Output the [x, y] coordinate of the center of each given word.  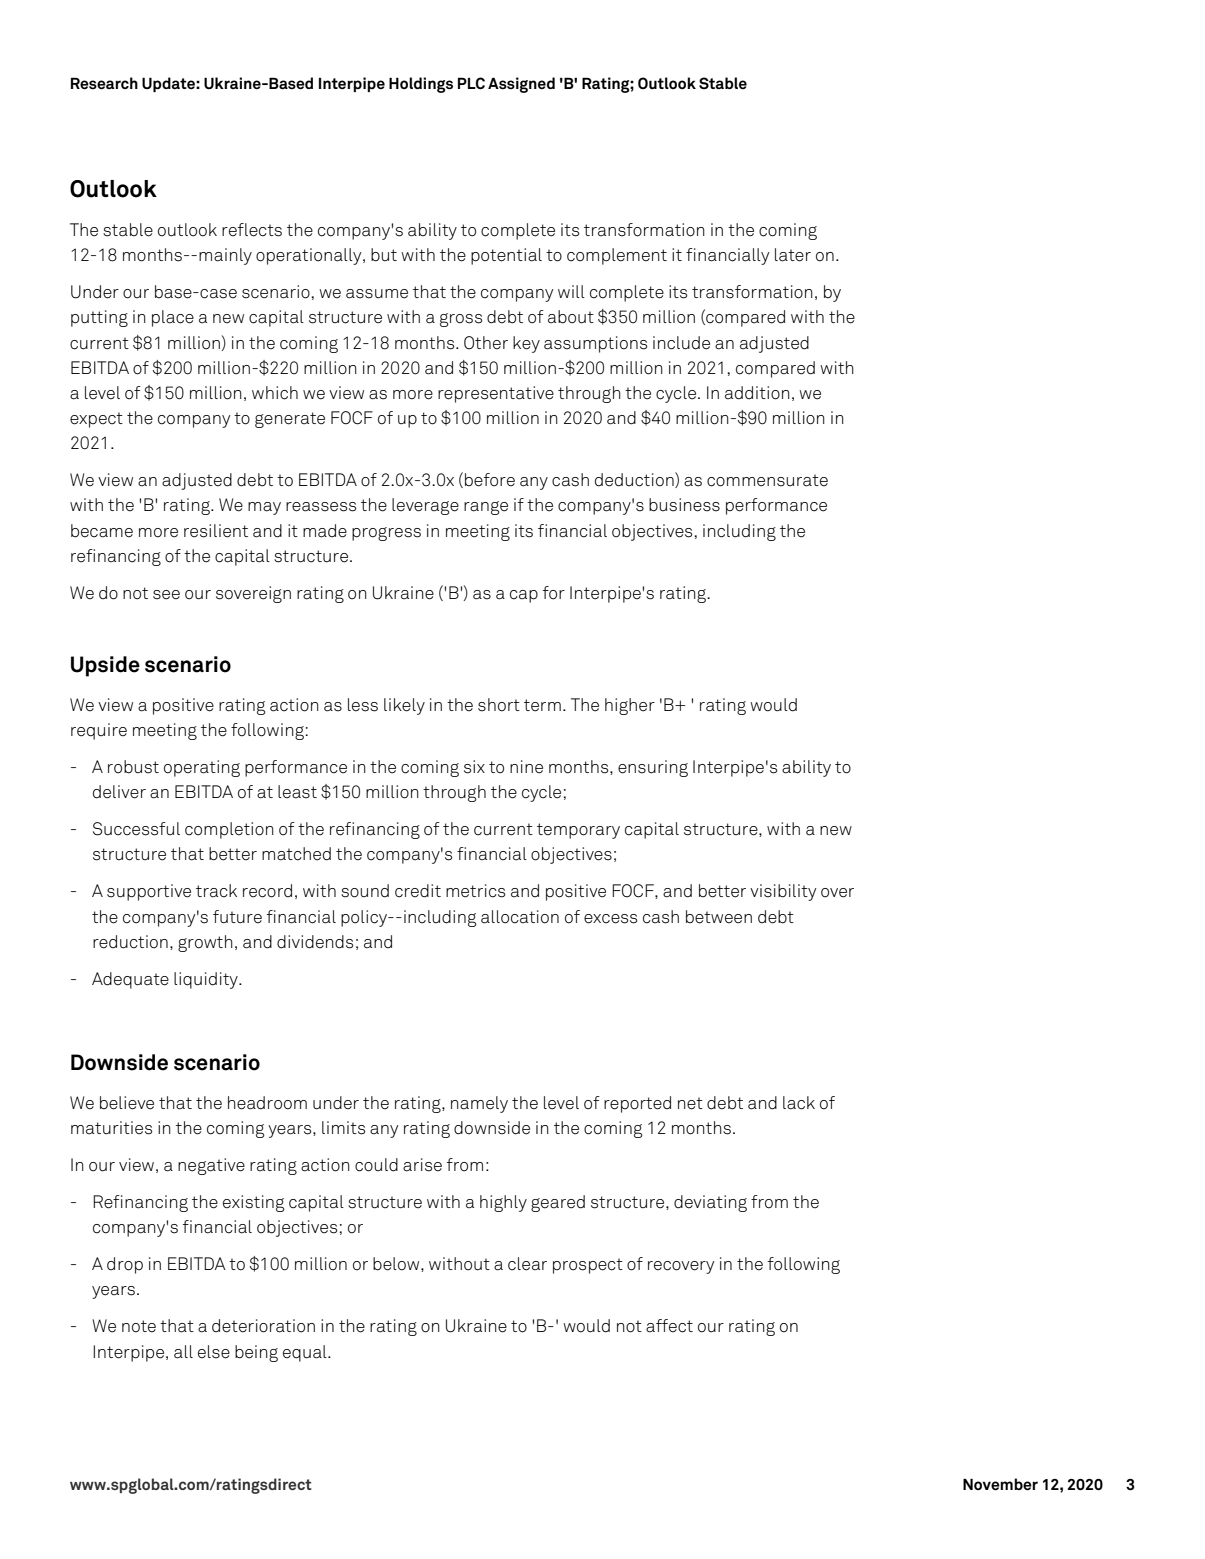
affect [669, 1326]
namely [479, 1104]
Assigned [521, 85]
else [214, 1352]
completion [229, 830]
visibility [783, 892]
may [264, 508]
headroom [267, 1103]
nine [526, 767]
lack [799, 1103]
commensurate [767, 480]
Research [104, 83]
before [490, 480]
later [793, 255]
